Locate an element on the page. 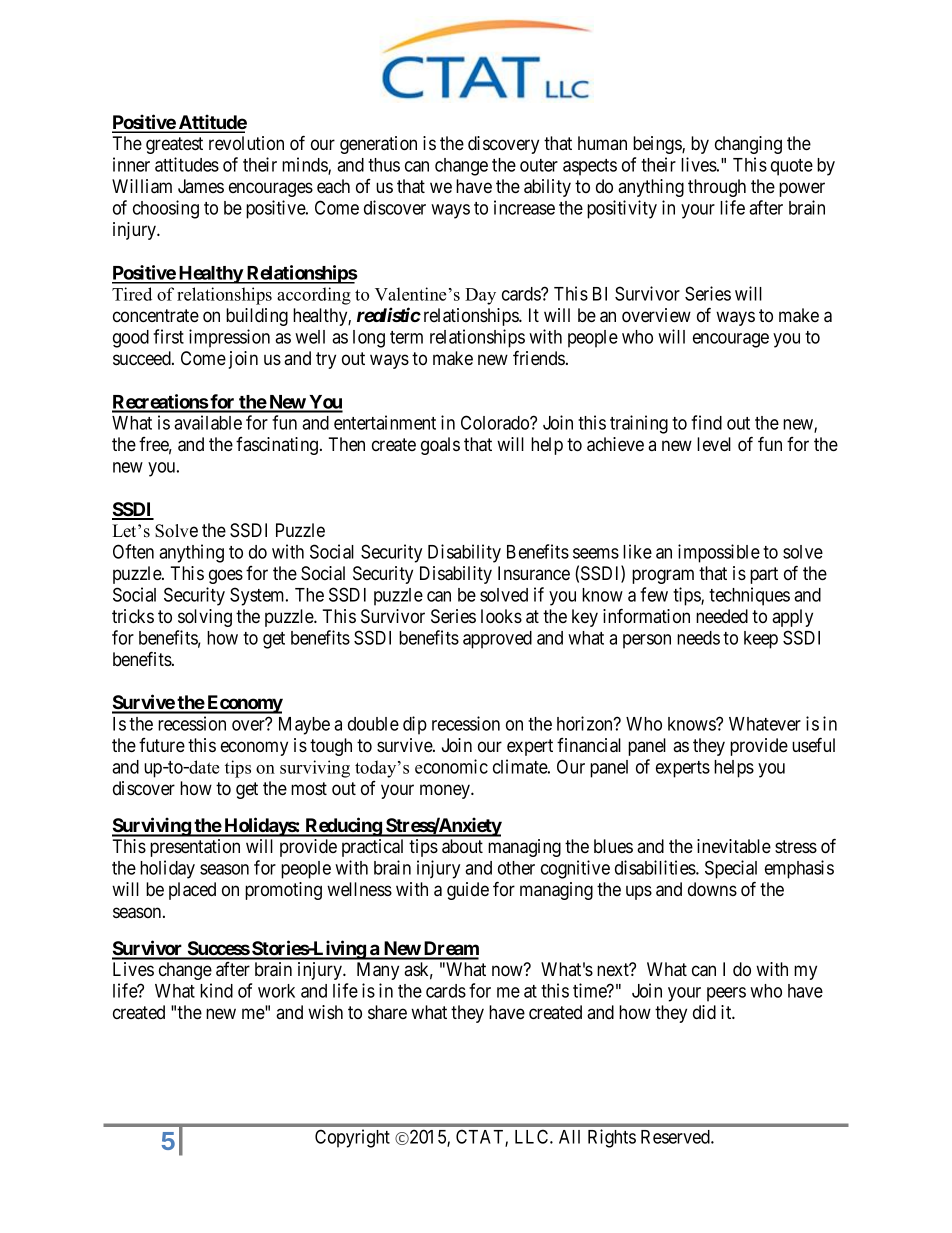 The image size is (952, 1233). fascinating is located at coordinates (278, 446).
